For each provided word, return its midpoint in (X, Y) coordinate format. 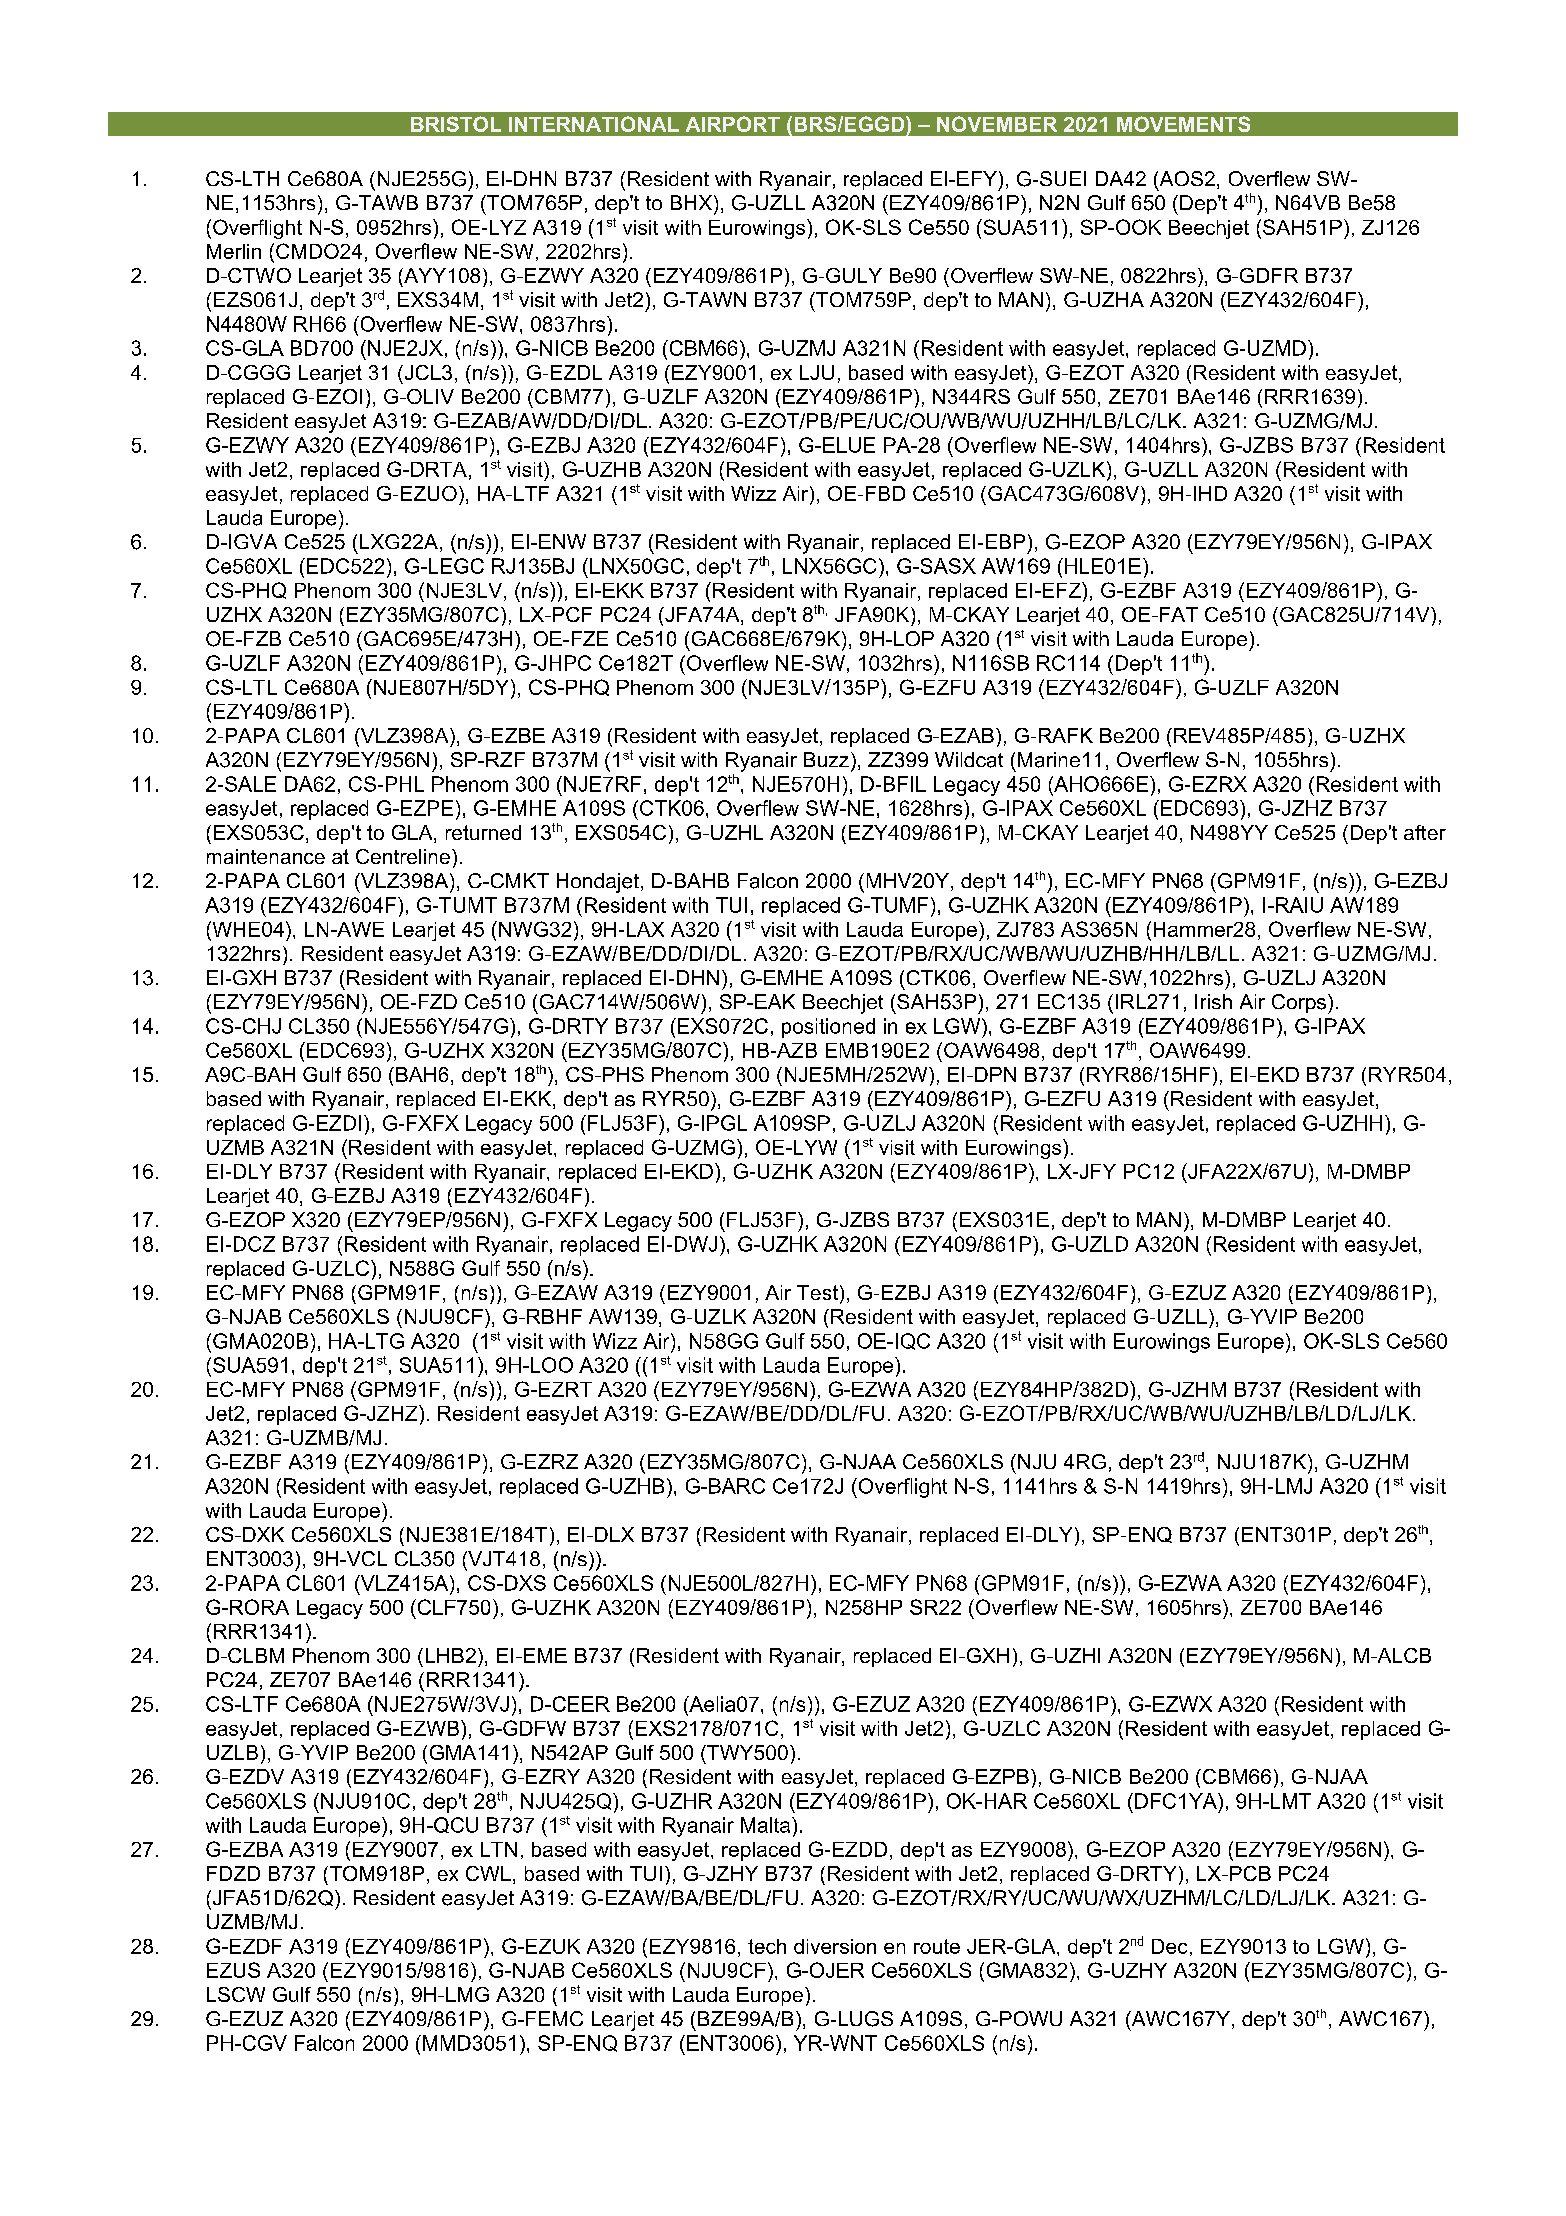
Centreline (403, 856)
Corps (1299, 1003)
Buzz (826, 759)
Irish (1213, 1001)
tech (767, 1946)
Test (817, 1292)
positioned (828, 1028)
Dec (1169, 1946)
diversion (835, 1946)
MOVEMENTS (1183, 124)
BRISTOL (456, 124)
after (1425, 832)
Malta (765, 1825)
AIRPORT (733, 124)
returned (483, 832)
